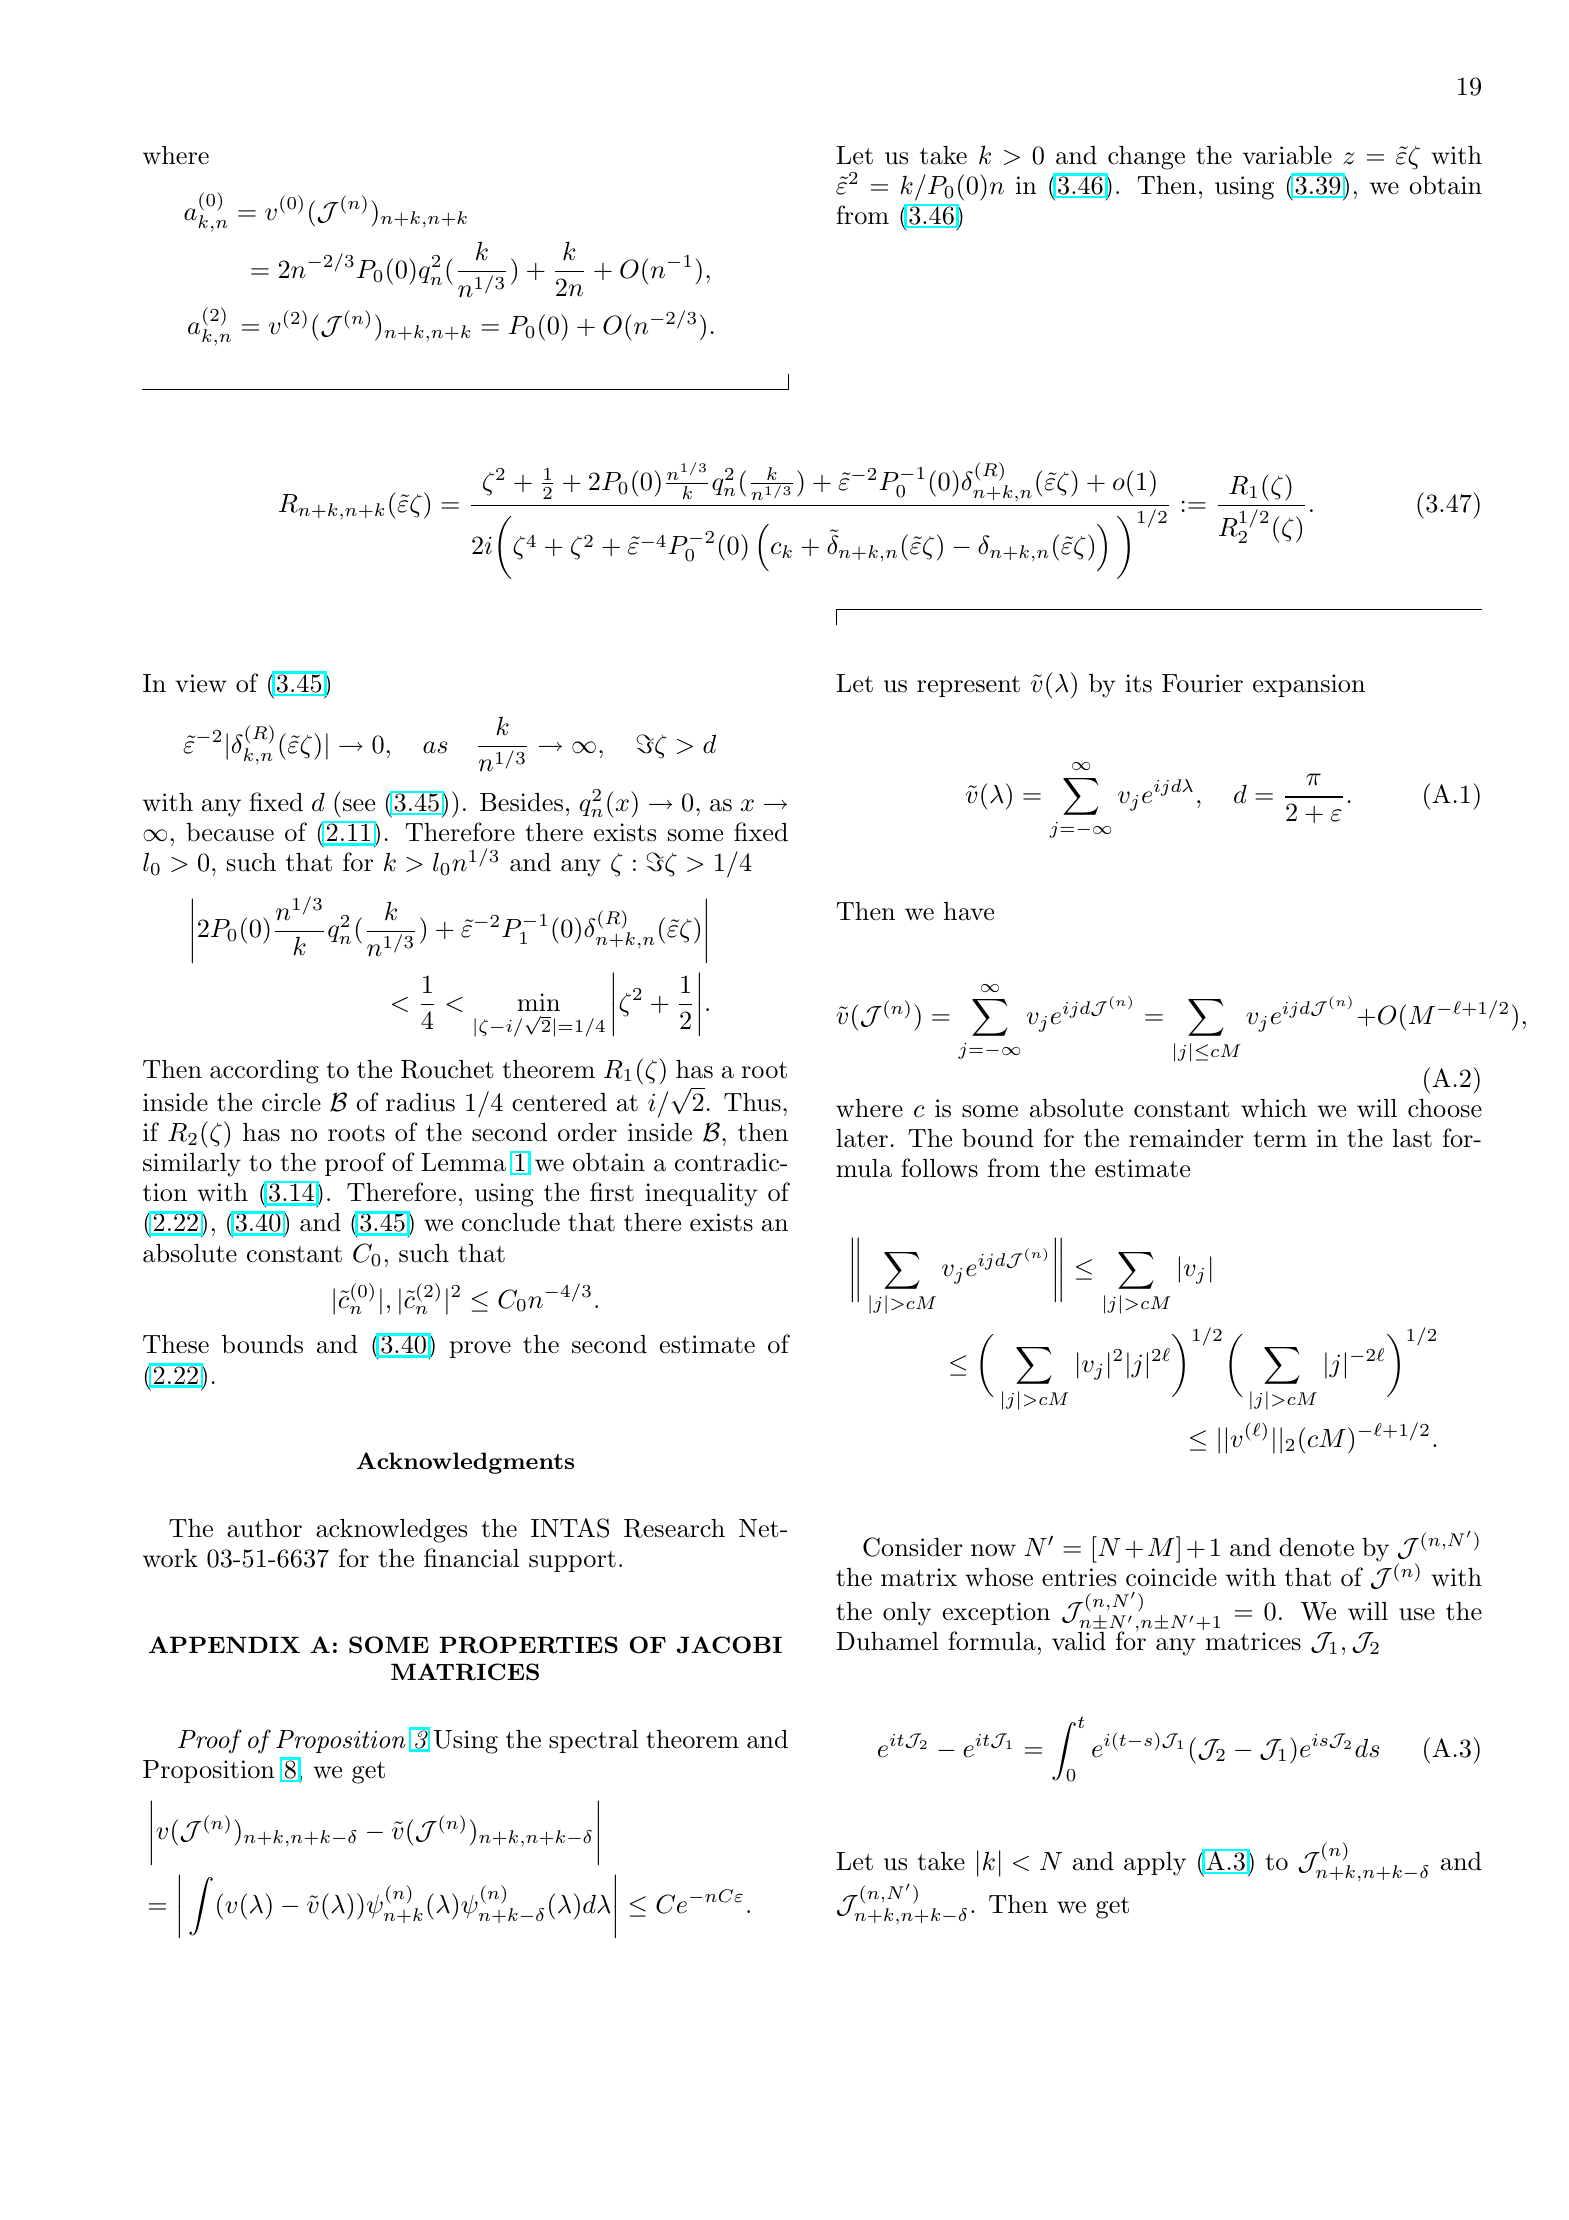 This document has height=2220, width=1569. I want to click on view, so click(201, 683).
